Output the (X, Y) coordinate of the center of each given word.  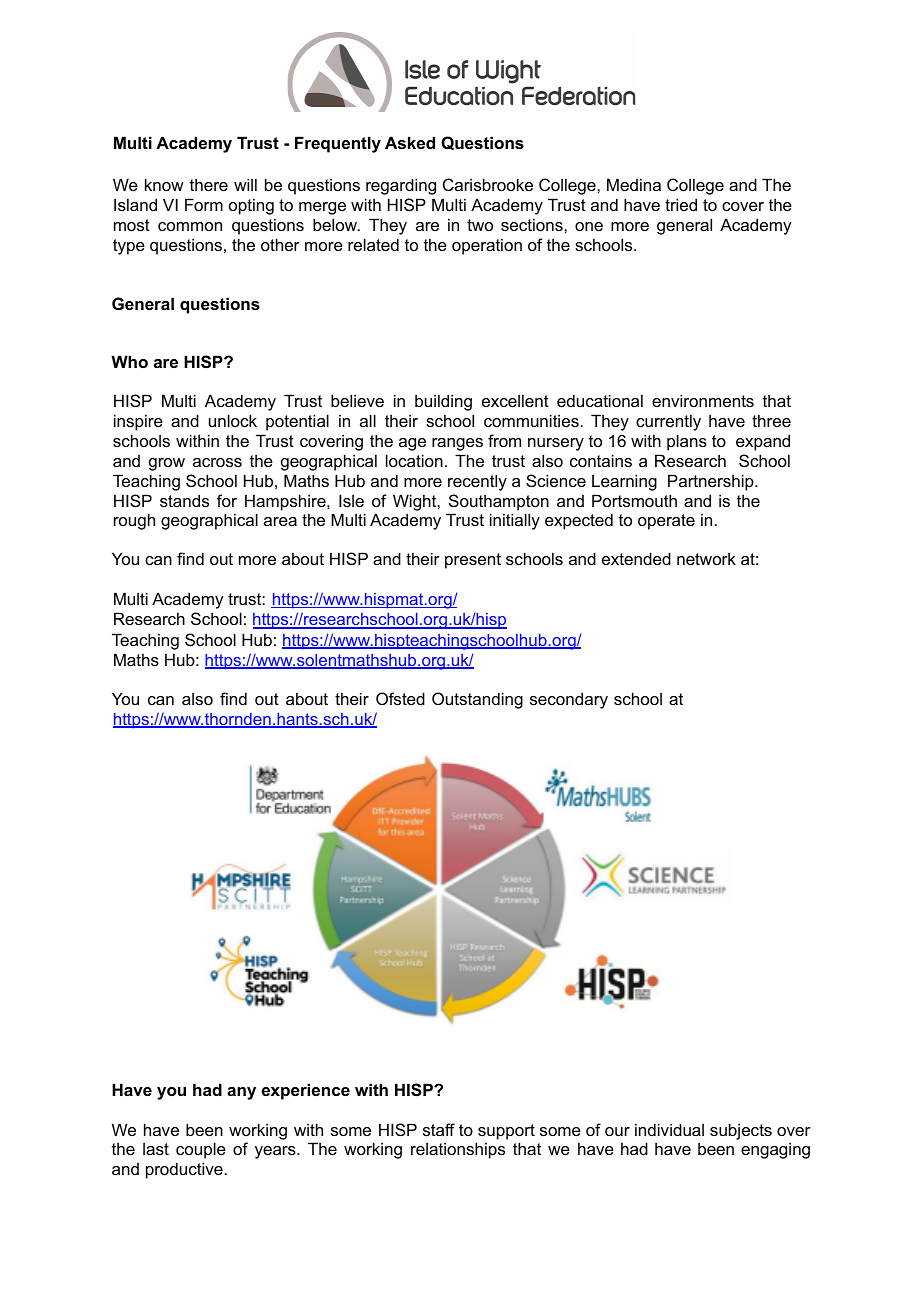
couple (201, 1150)
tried (681, 204)
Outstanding (477, 700)
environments (703, 400)
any (241, 1093)
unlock (233, 420)
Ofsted (400, 698)
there (209, 184)
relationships (458, 1150)
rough (134, 521)
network (706, 558)
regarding (401, 186)
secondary (569, 700)
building (443, 402)
